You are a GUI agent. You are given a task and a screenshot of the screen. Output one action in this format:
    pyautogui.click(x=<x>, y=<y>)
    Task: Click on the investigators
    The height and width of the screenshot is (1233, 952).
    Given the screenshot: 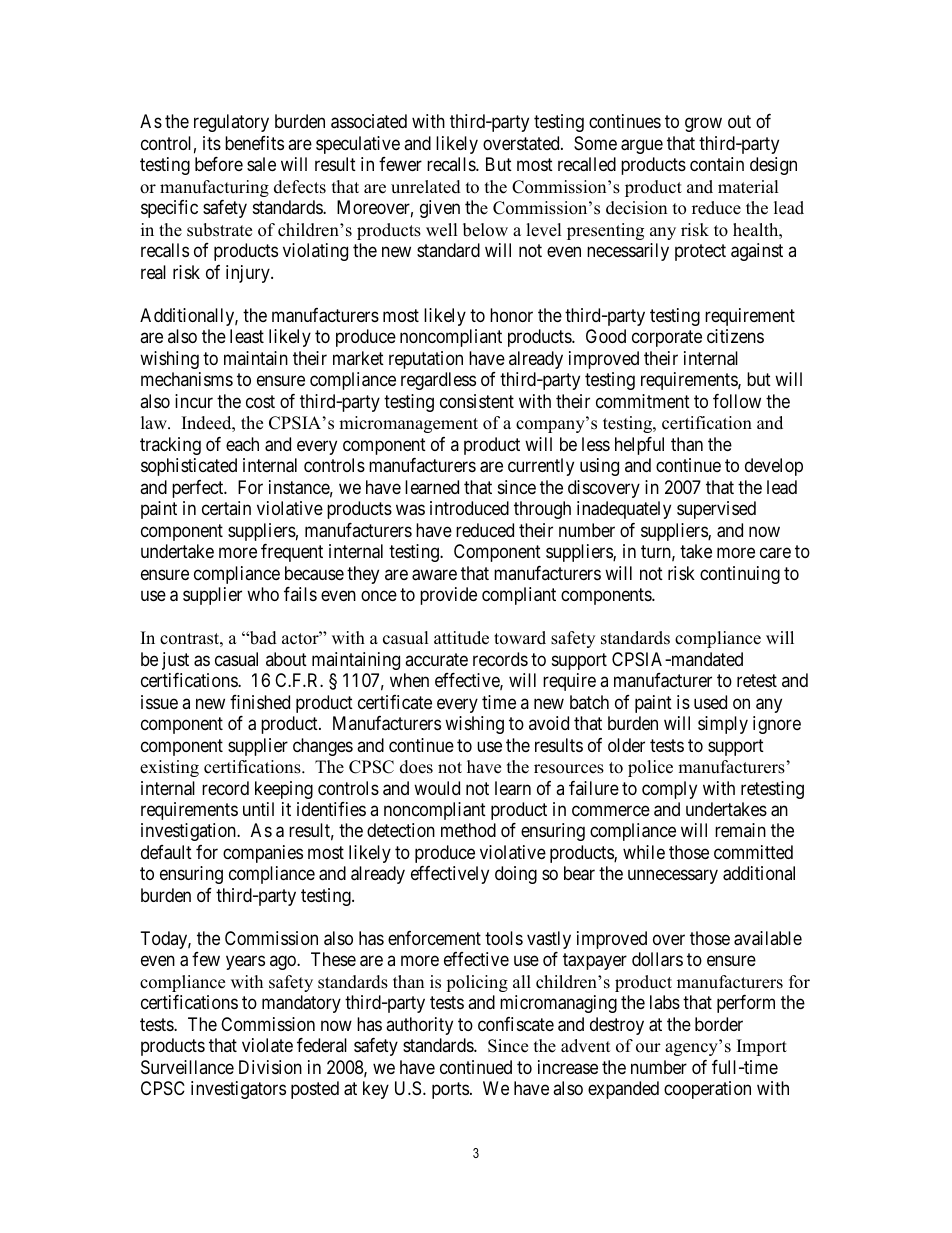 What is the action you would take?
    pyautogui.click(x=238, y=1090)
